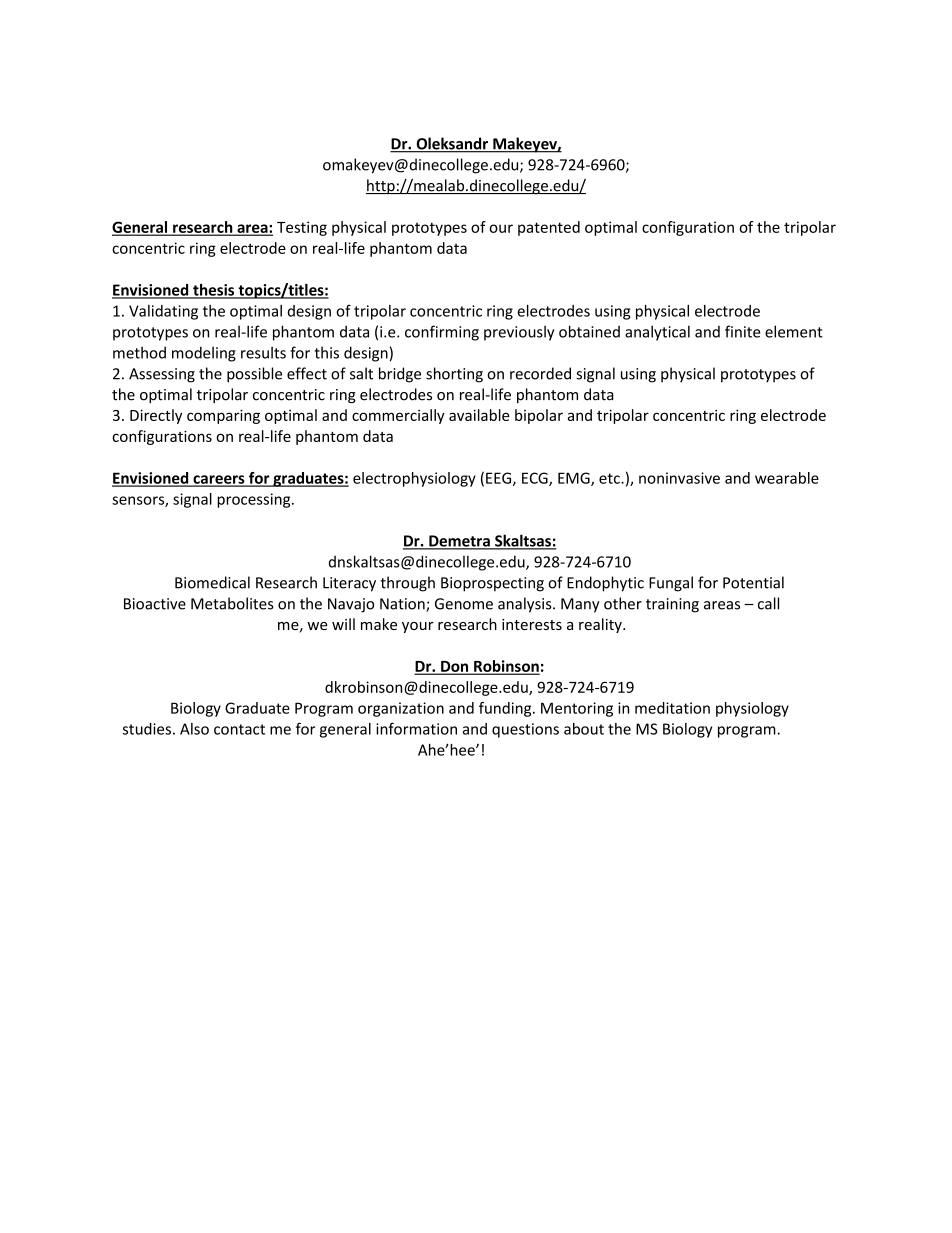 This image has width=952, height=1233. I want to click on thesis, so click(214, 291).
